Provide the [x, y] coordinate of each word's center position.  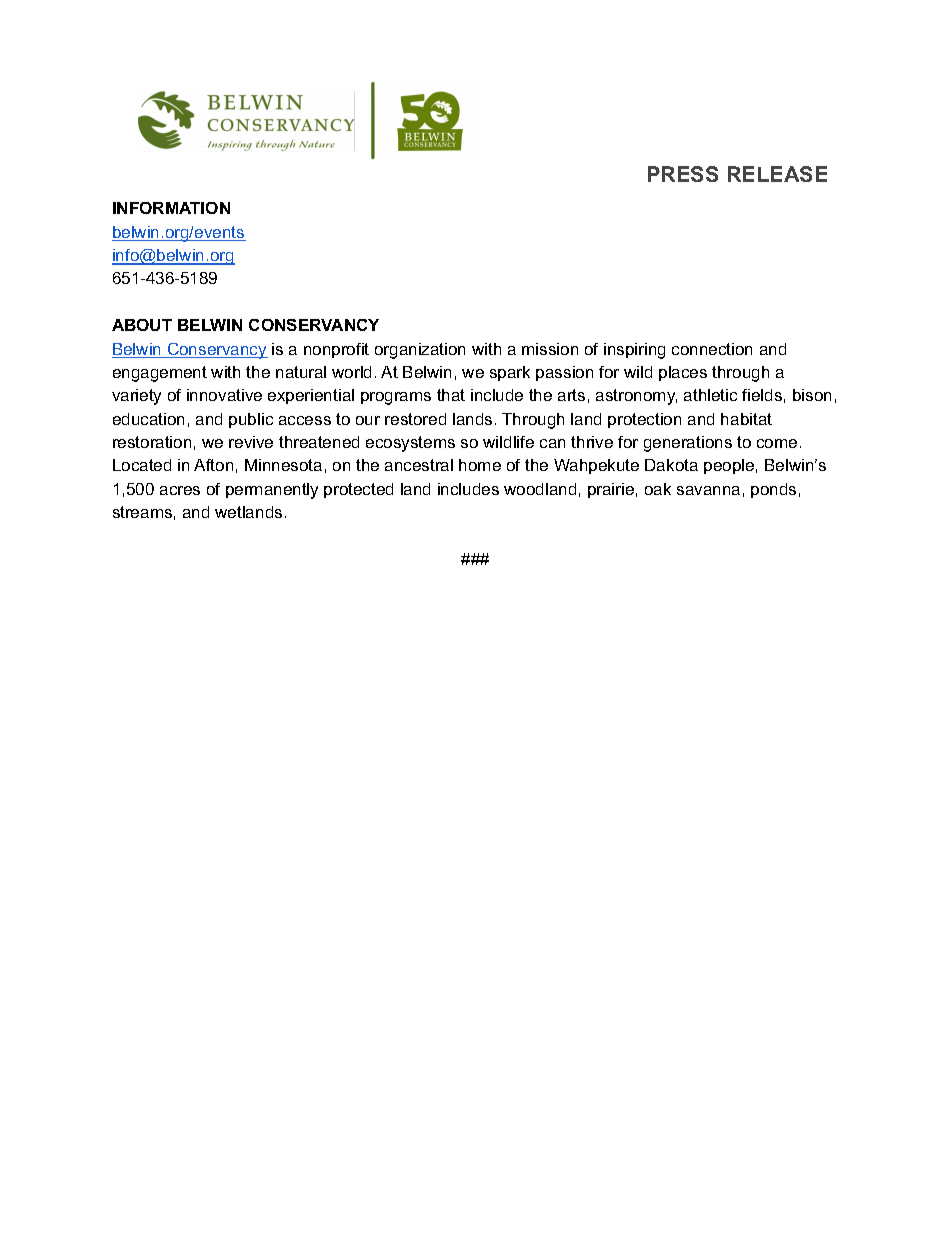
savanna [708, 490]
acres [180, 490]
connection [712, 349]
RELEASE [777, 174]
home [480, 465]
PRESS [683, 174]
